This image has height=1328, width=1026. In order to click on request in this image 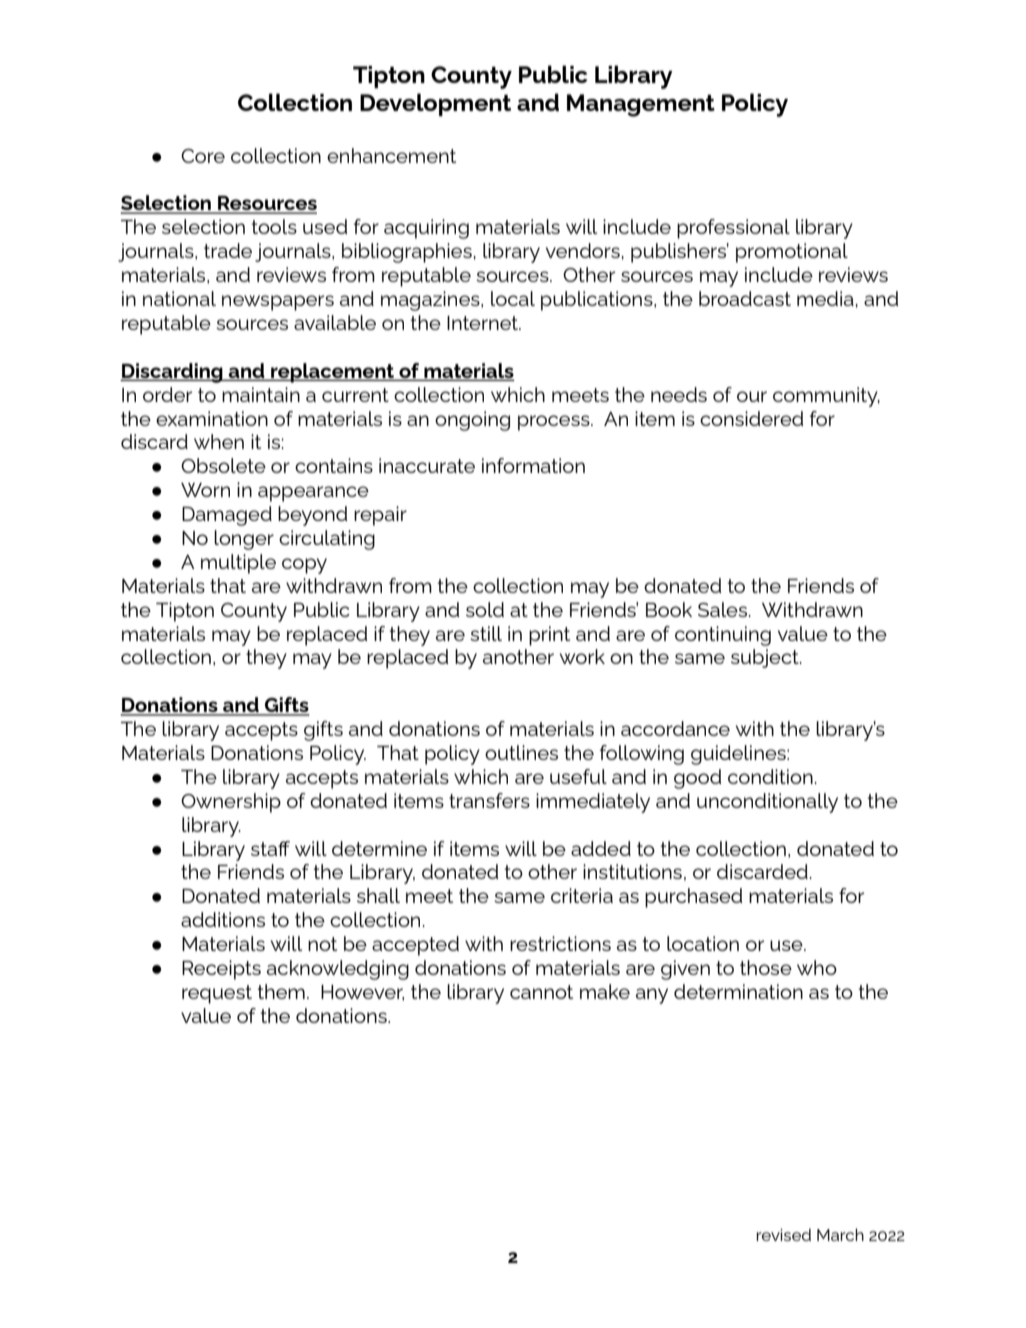, I will do `click(217, 994)`.
